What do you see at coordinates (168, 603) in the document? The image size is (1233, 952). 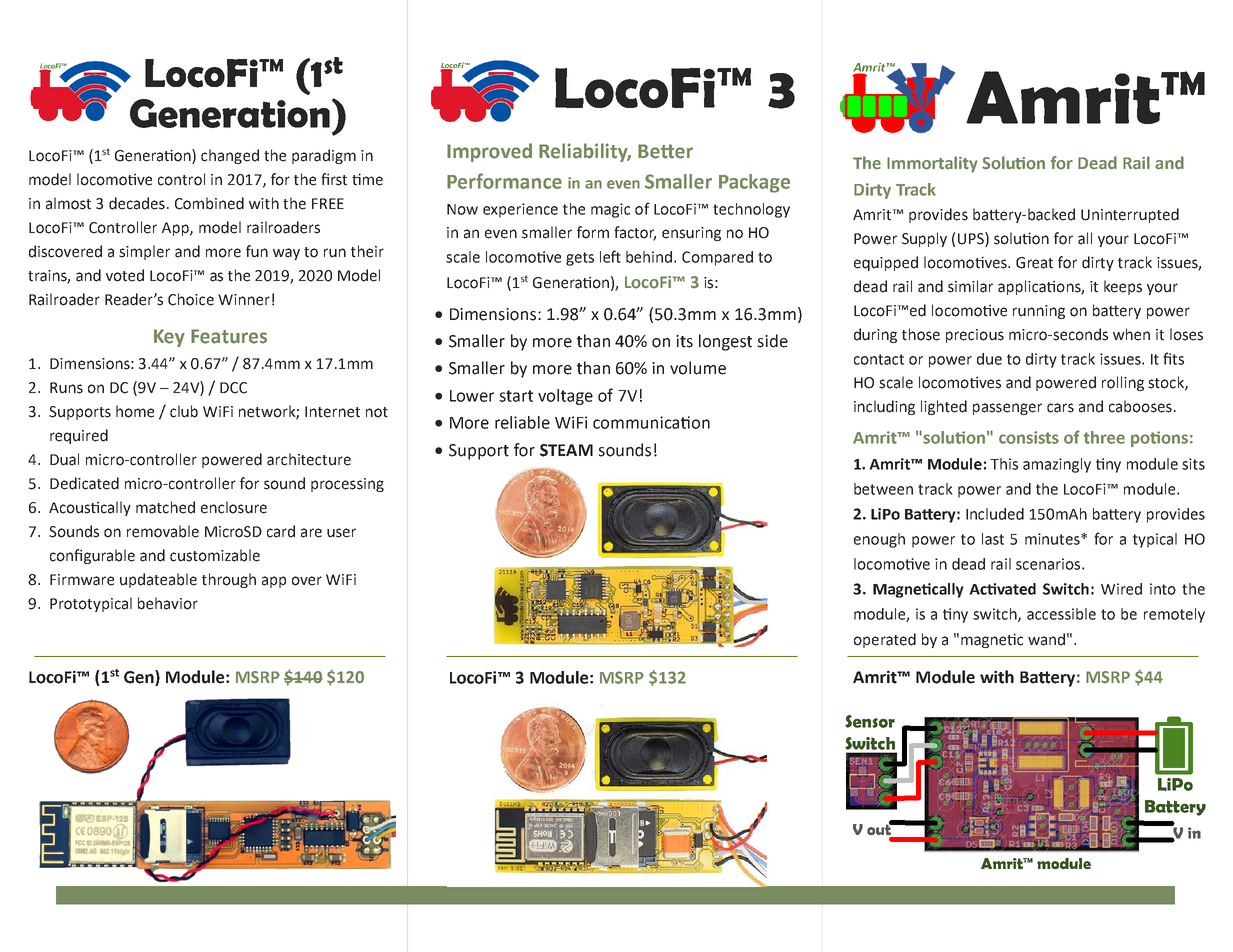 I see `behavior` at bounding box center [168, 603].
